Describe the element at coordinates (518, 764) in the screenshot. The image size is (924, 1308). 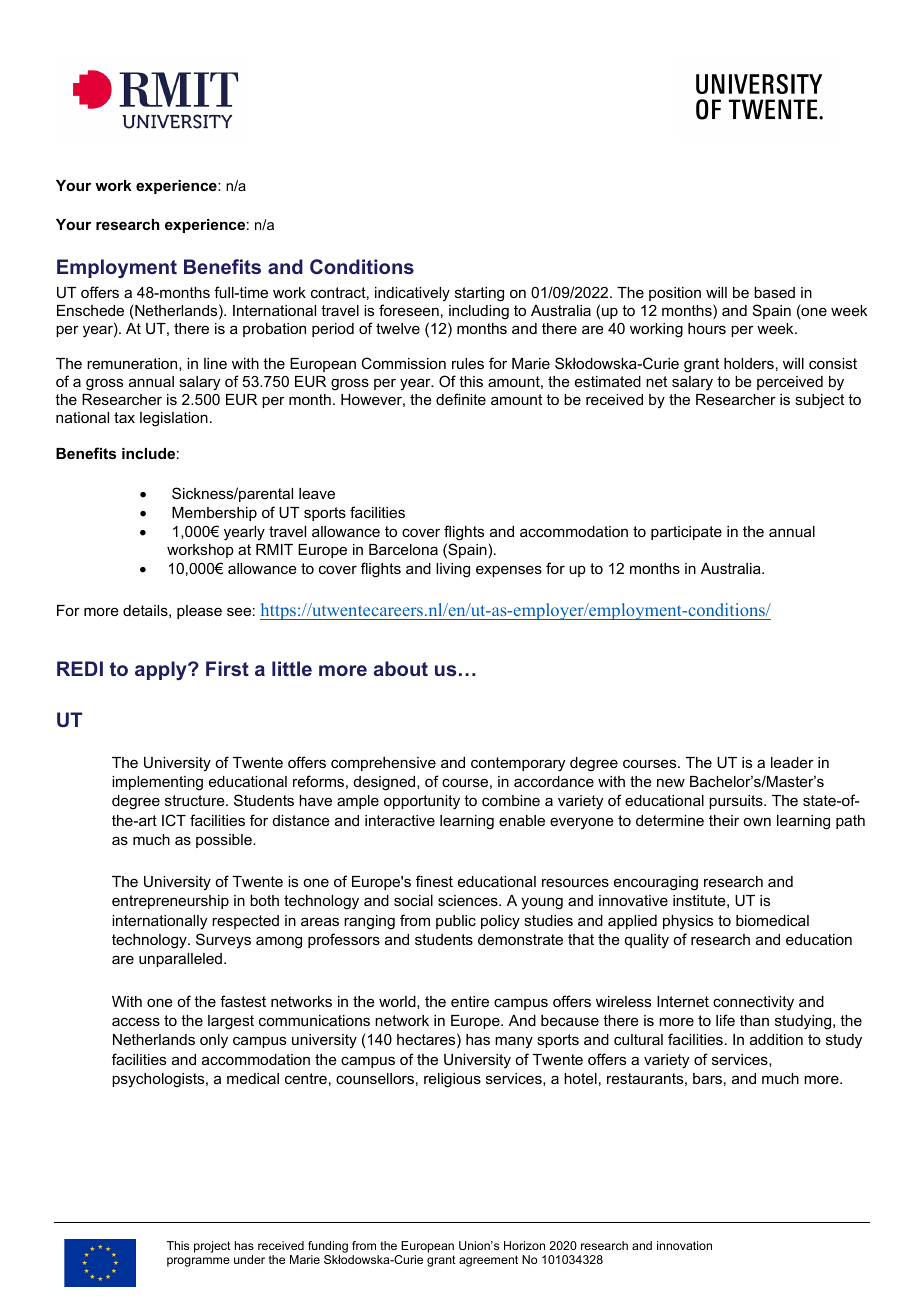
I see `contemporary` at that location.
